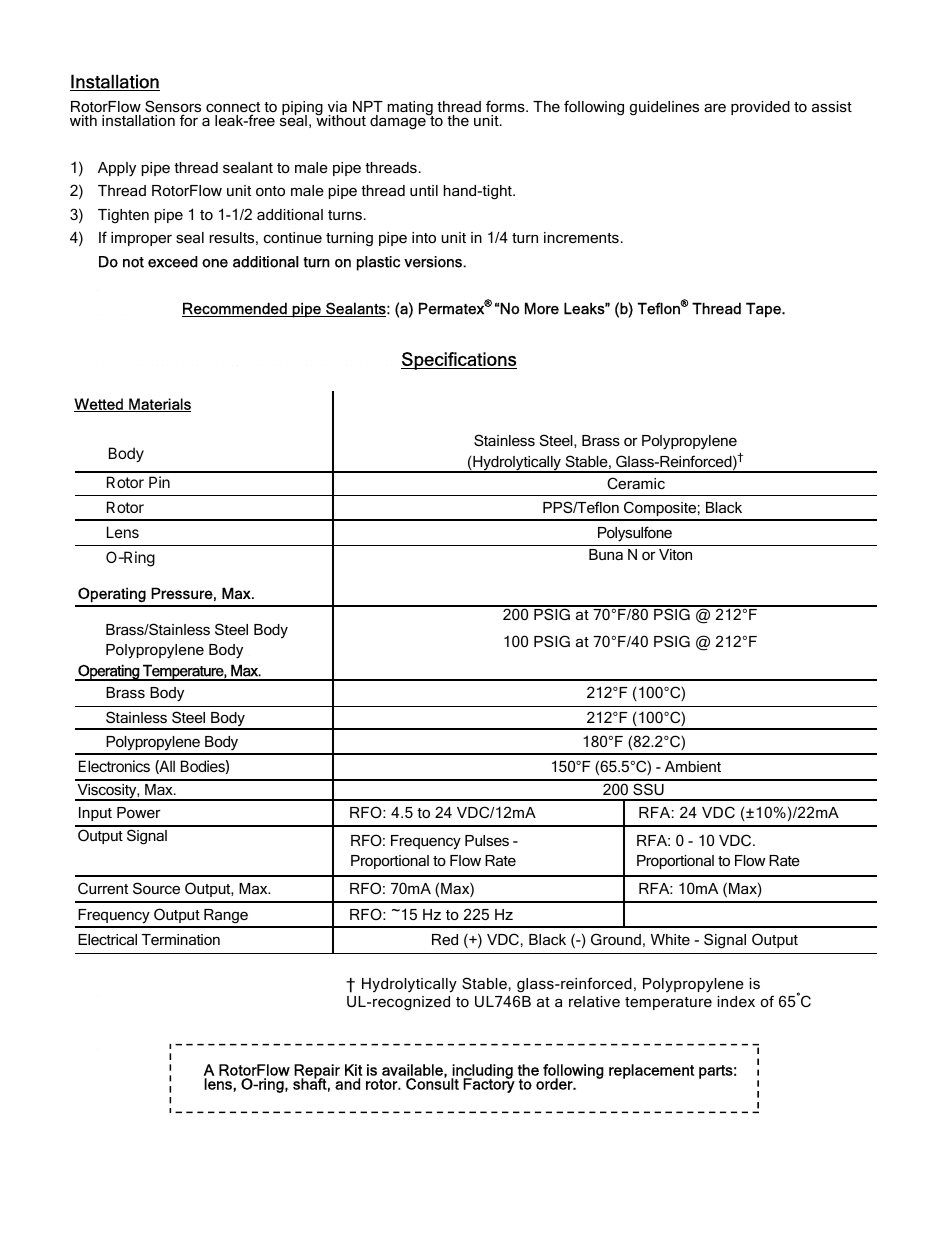 The image size is (952, 1233). Describe the element at coordinates (181, 939) in the page. I see `Termination` at that location.
